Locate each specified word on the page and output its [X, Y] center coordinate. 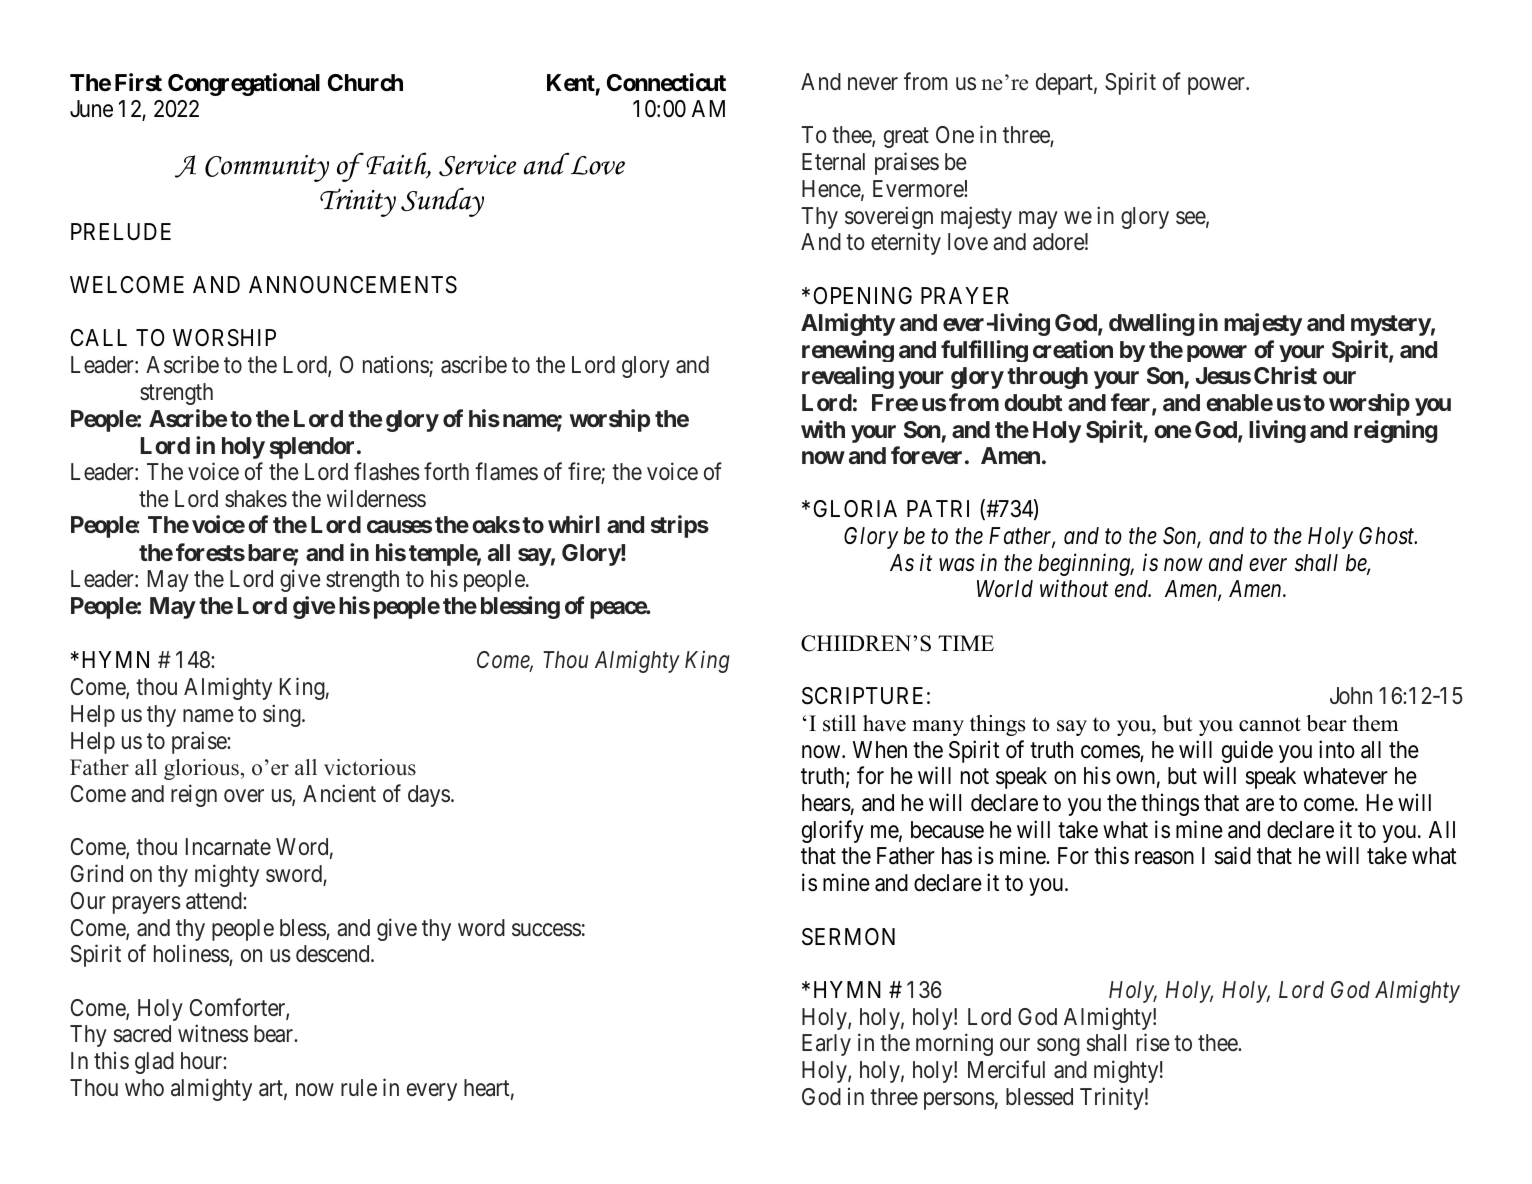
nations [396, 365]
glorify [833, 831]
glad [154, 1063]
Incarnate [228, 847]
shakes [256, 499]
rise [1153, 1043]
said [1232, 856]
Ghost [1388, 536]
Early [826, 1045]
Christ [1285, 375]
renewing [848, 351]
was [957, 565]
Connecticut [666, 82]
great [906, 138]
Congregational [244, 84]
